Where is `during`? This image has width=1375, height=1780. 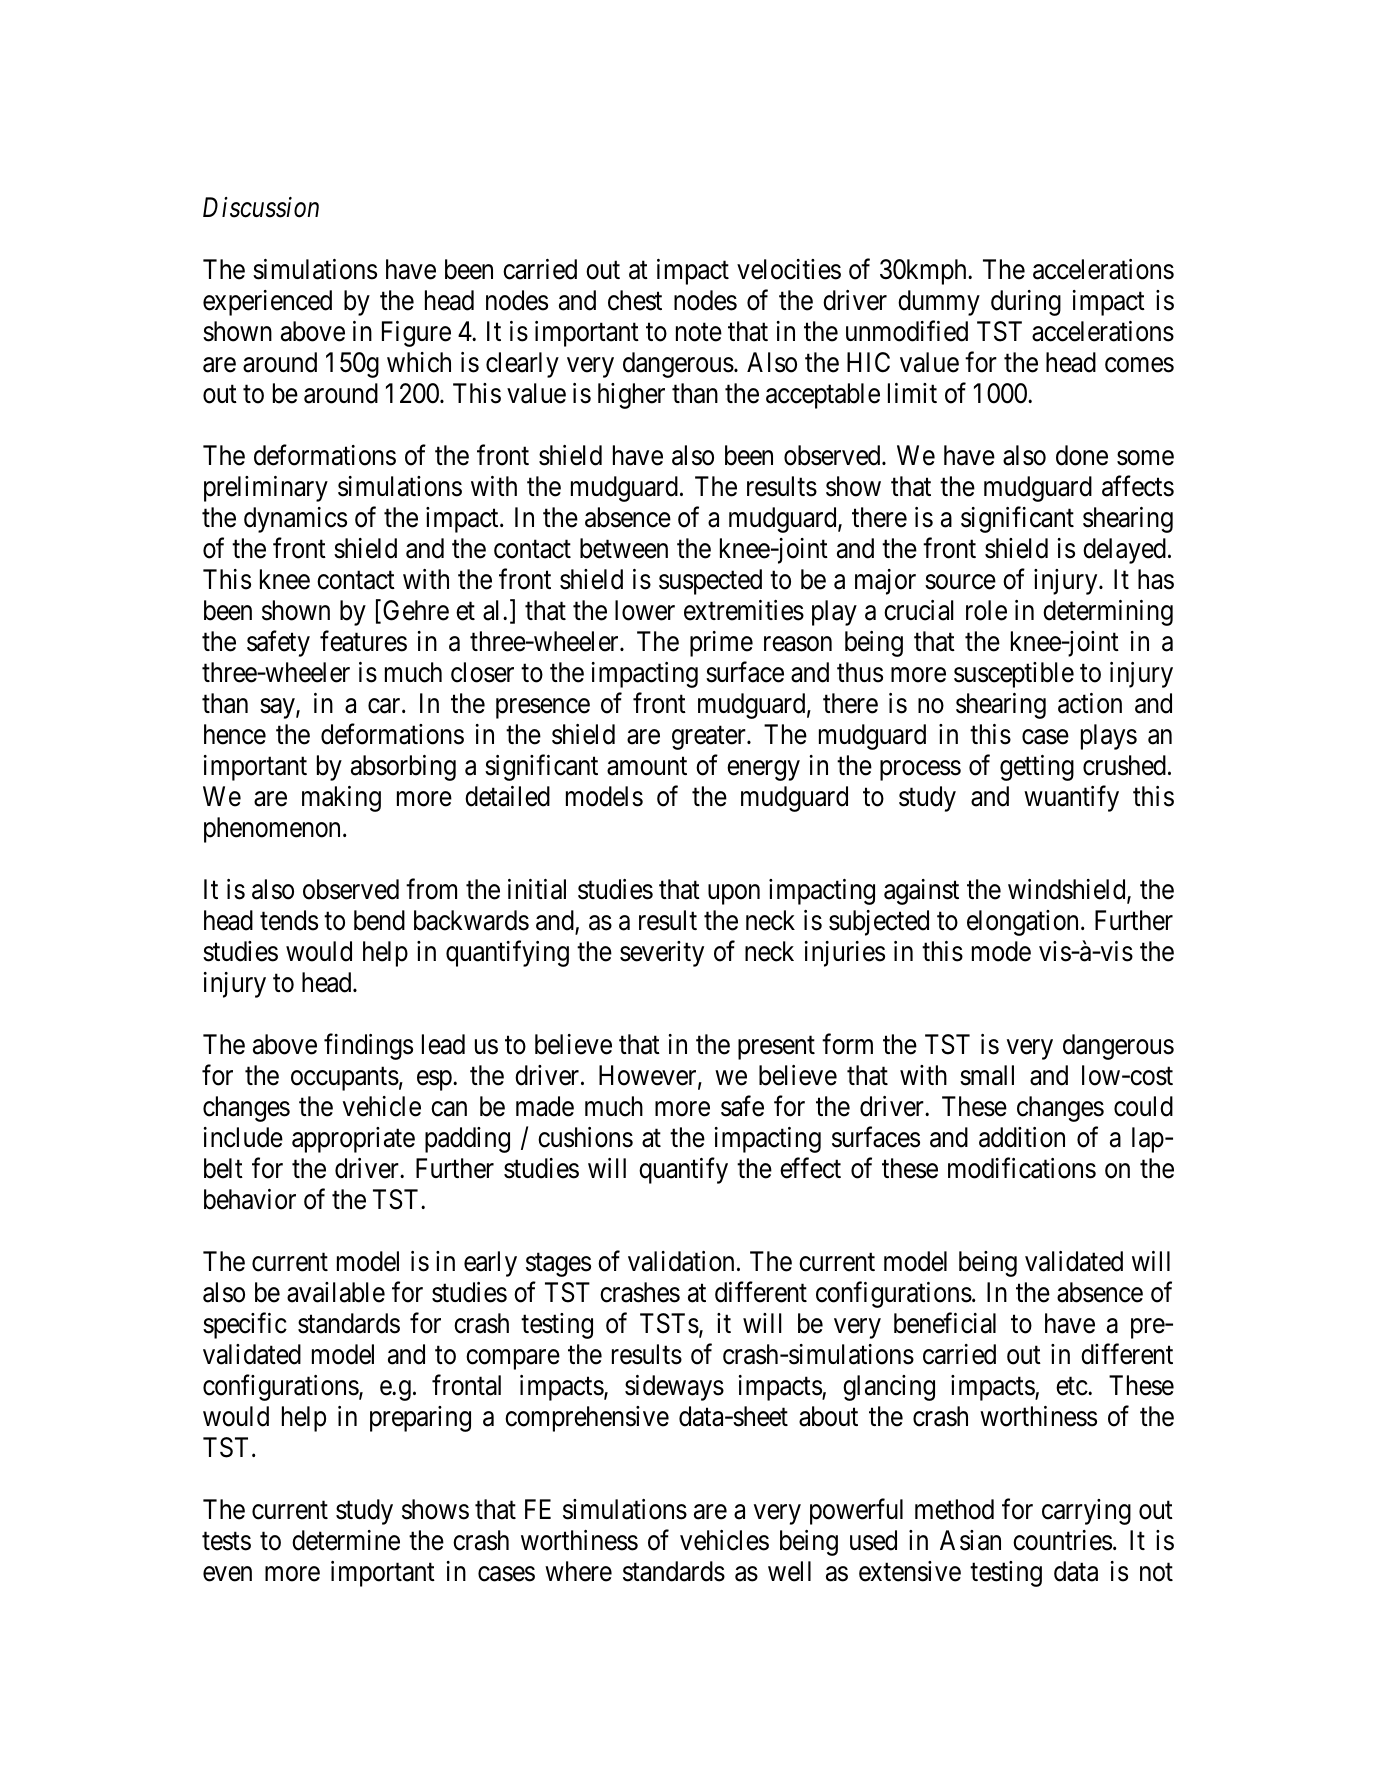 during is located at coordinates (1026, 303).
